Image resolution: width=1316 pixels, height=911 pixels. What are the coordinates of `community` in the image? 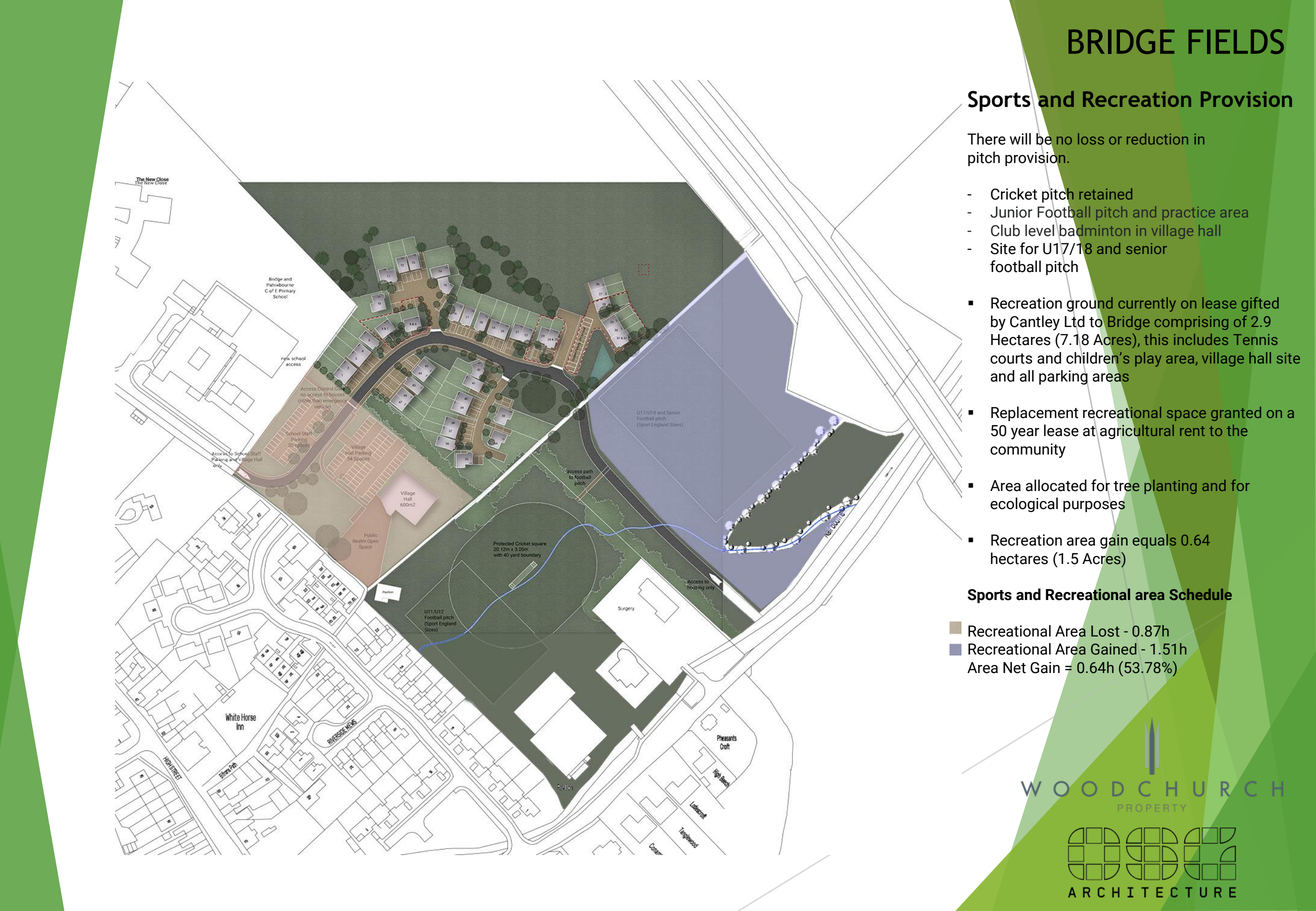 It's located at (1028, 450).
